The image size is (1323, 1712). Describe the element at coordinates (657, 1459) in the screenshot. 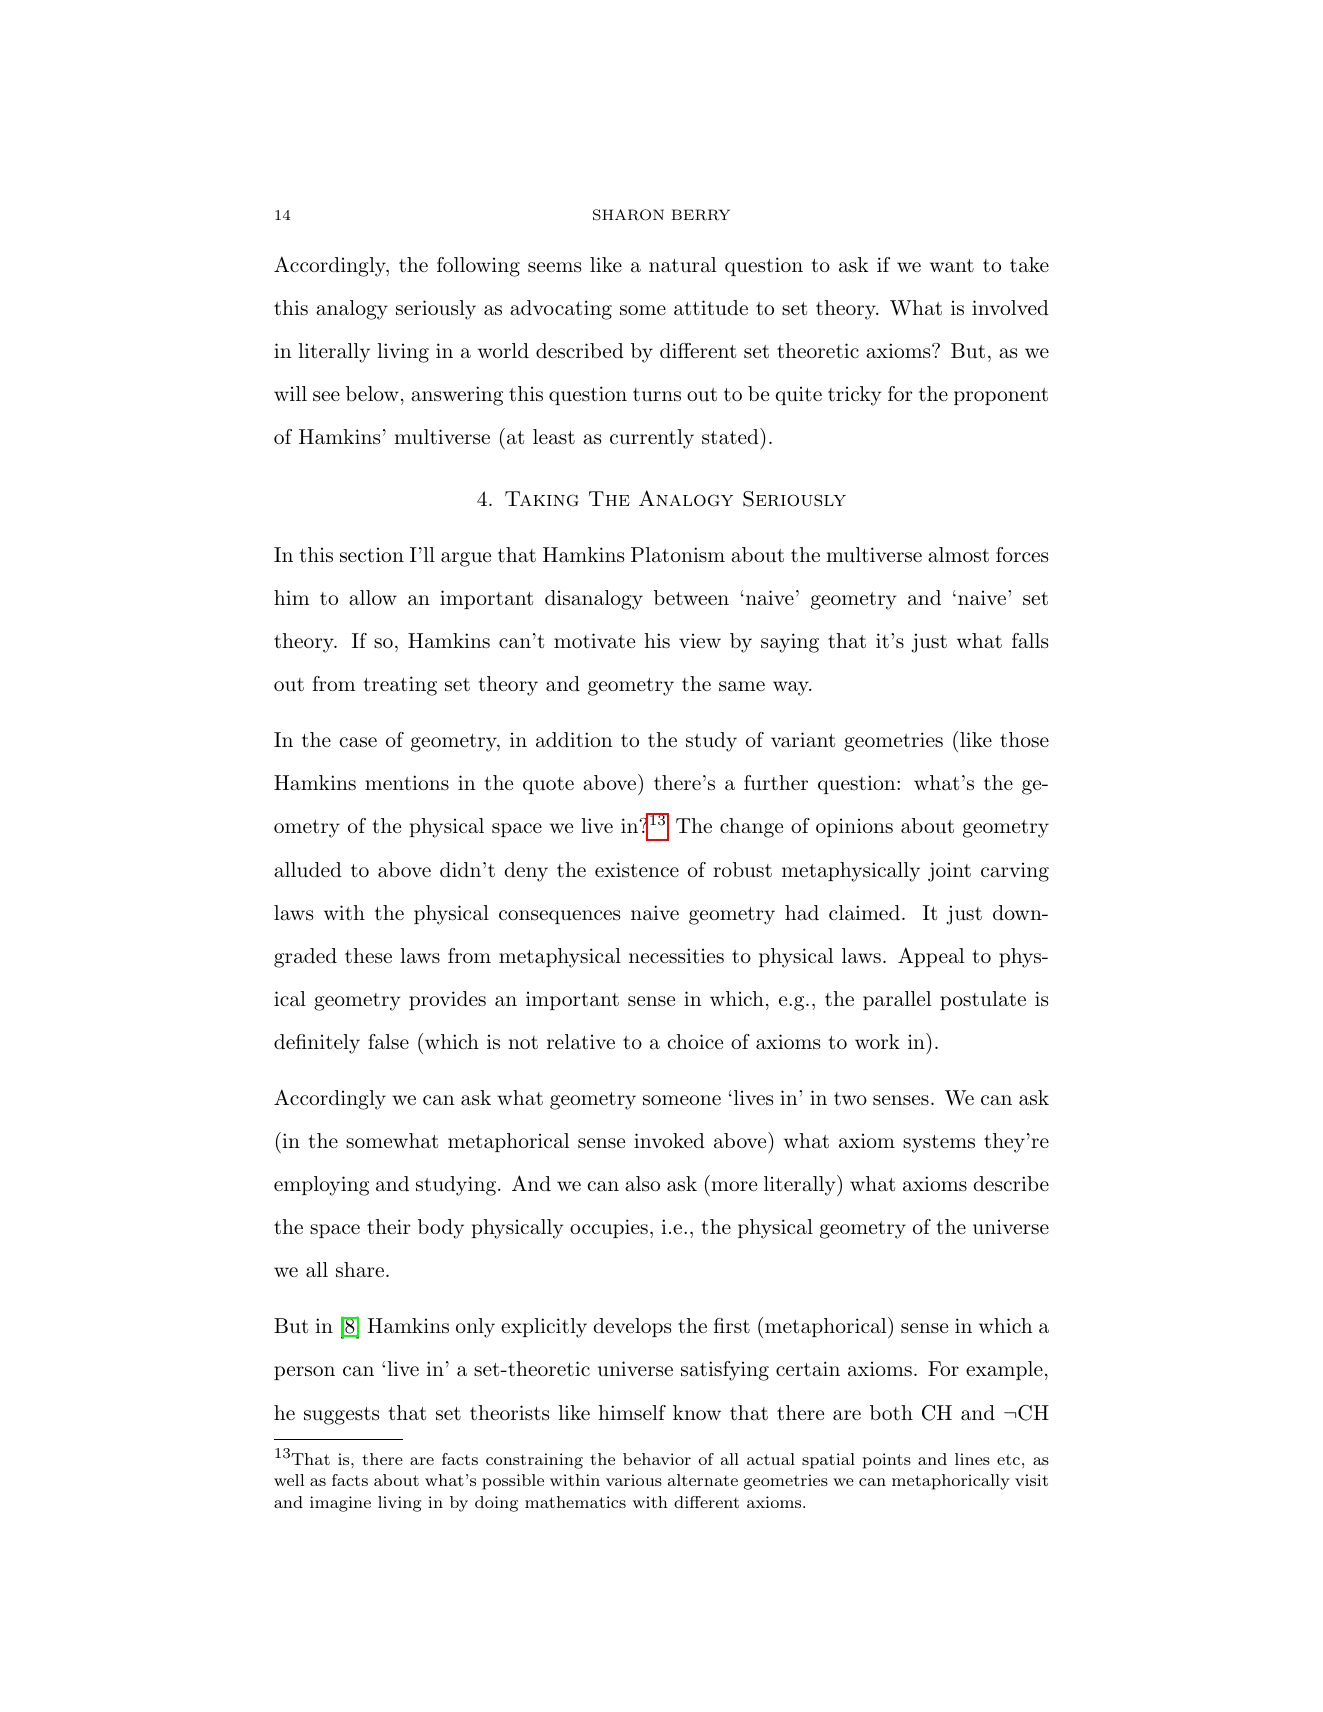

I see `behavior` at that location.
